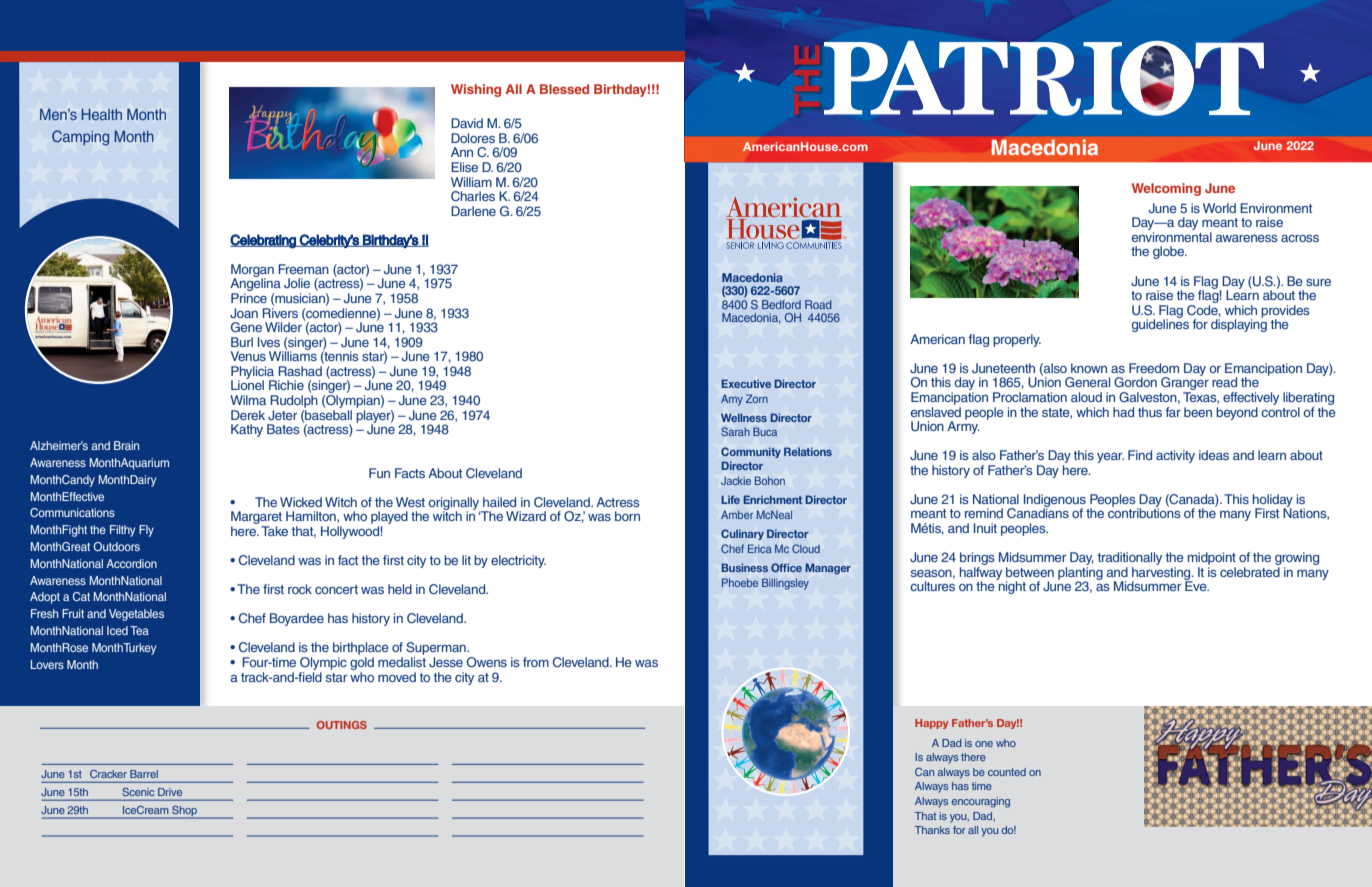 This screenshot has width=1372, height=887. I want to click on Health, so click(102, 114).
